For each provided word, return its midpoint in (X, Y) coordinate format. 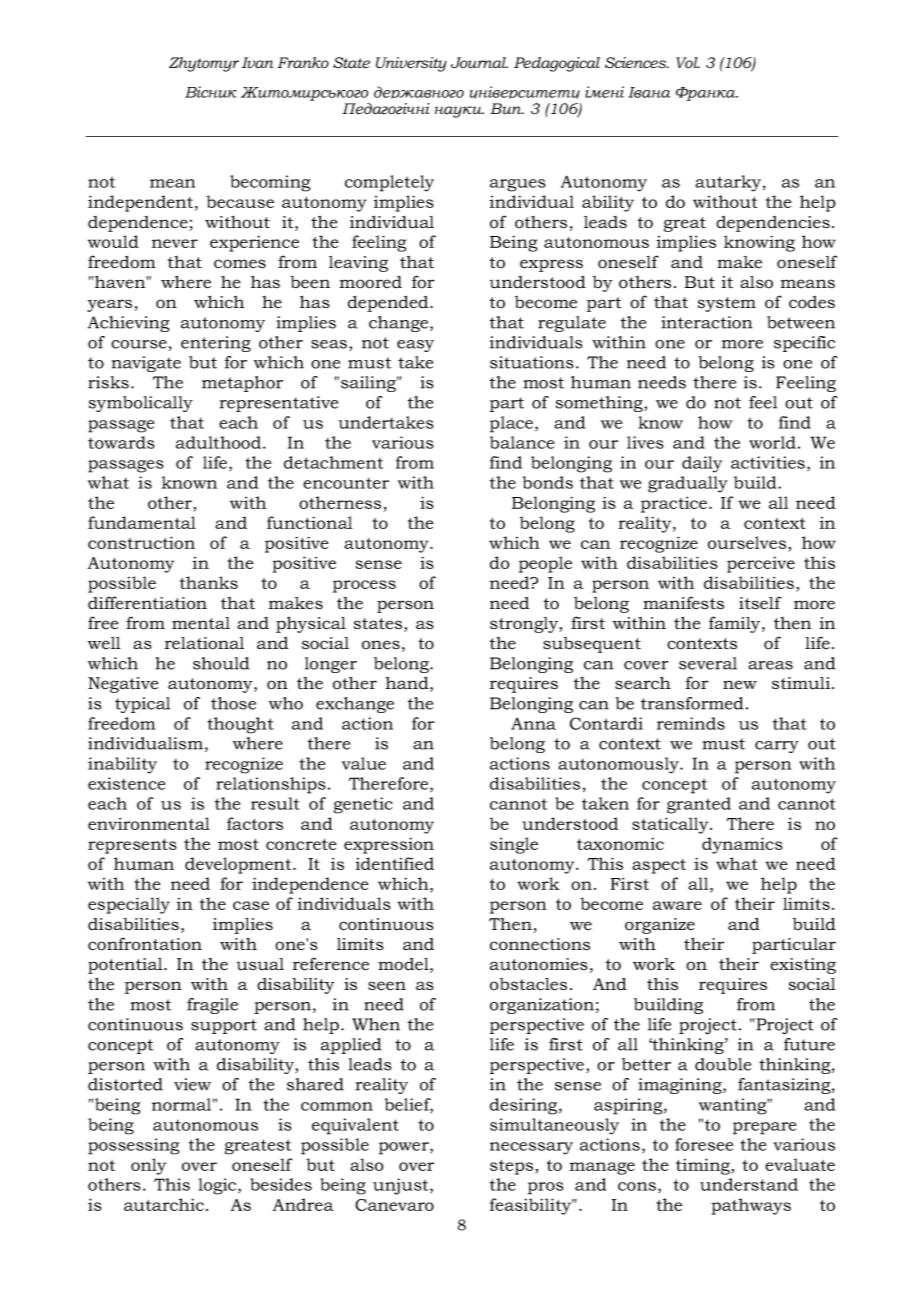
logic (218, 1186)
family (736, 624)
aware (677, 905)
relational (204, 643)
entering (216, 344)
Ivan (258, 63)
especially (129, 905)
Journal (479, 63)
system (726, 304)
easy (415, 346)
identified (395, 863)
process (364, 586)
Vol (688, 63)
